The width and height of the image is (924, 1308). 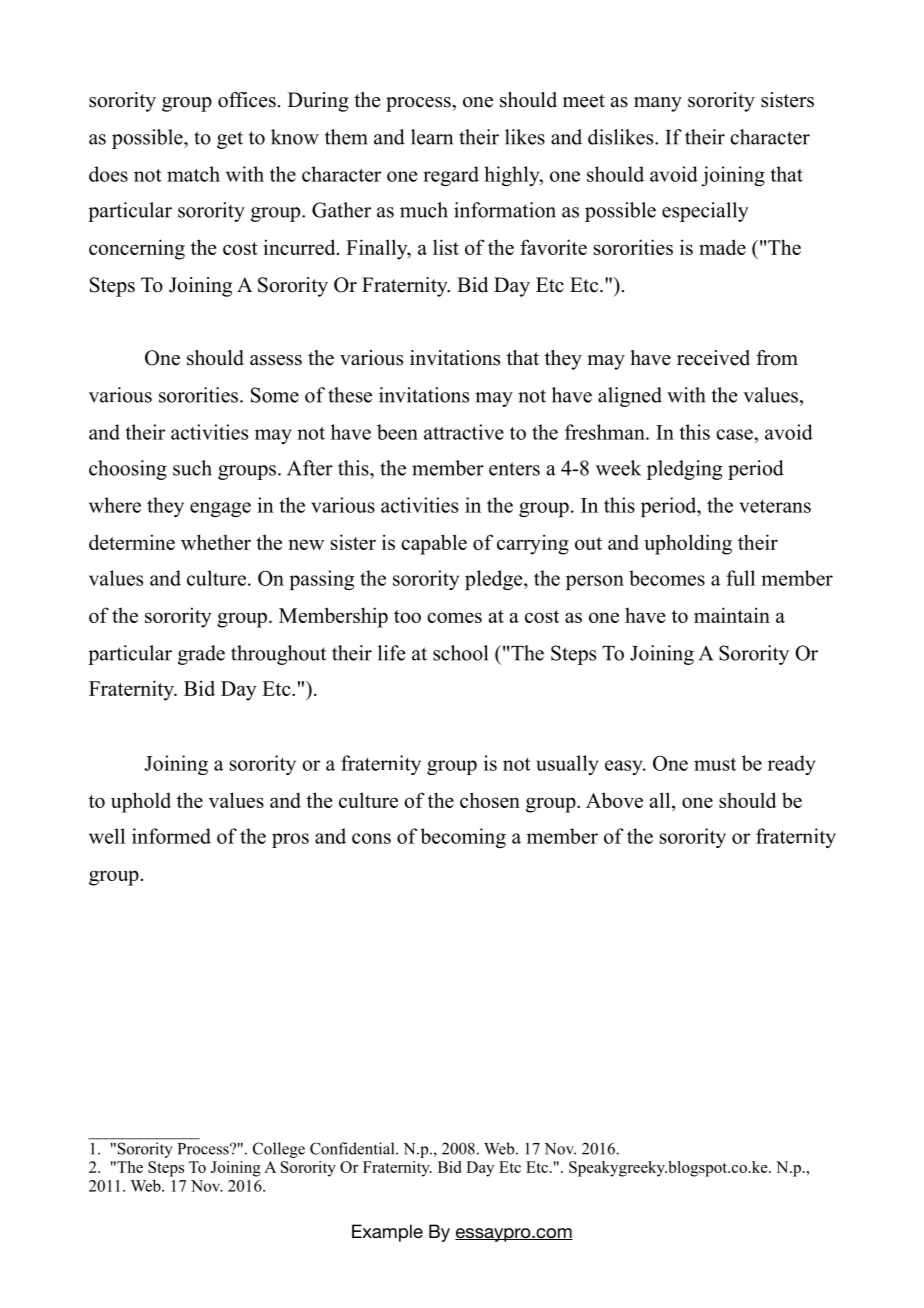 What do you see at coordinates (464, 432) in the image?
I see `attractive` at bounding box center [464, 432].
